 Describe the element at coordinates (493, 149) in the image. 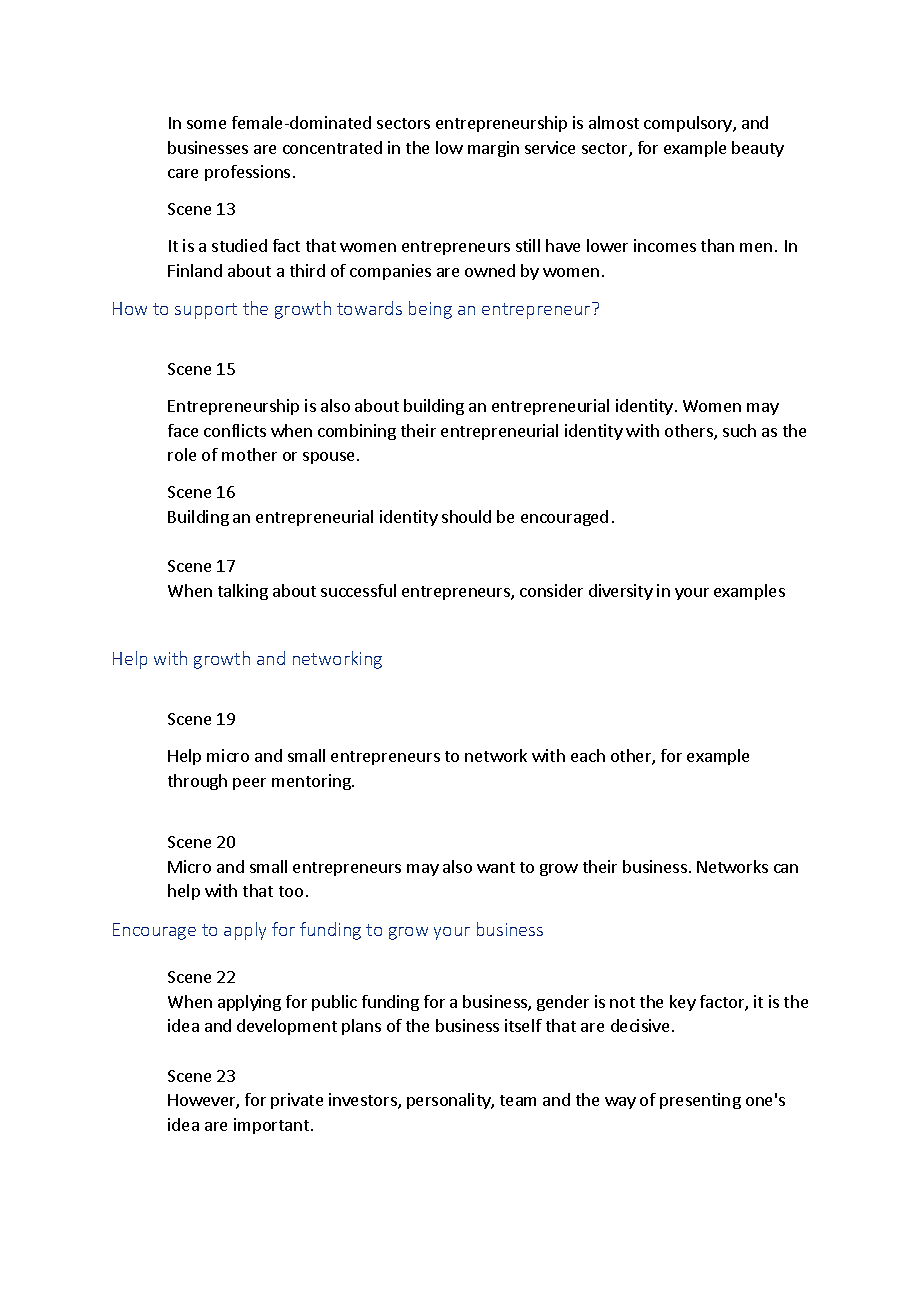

I see `margin` at that location.
